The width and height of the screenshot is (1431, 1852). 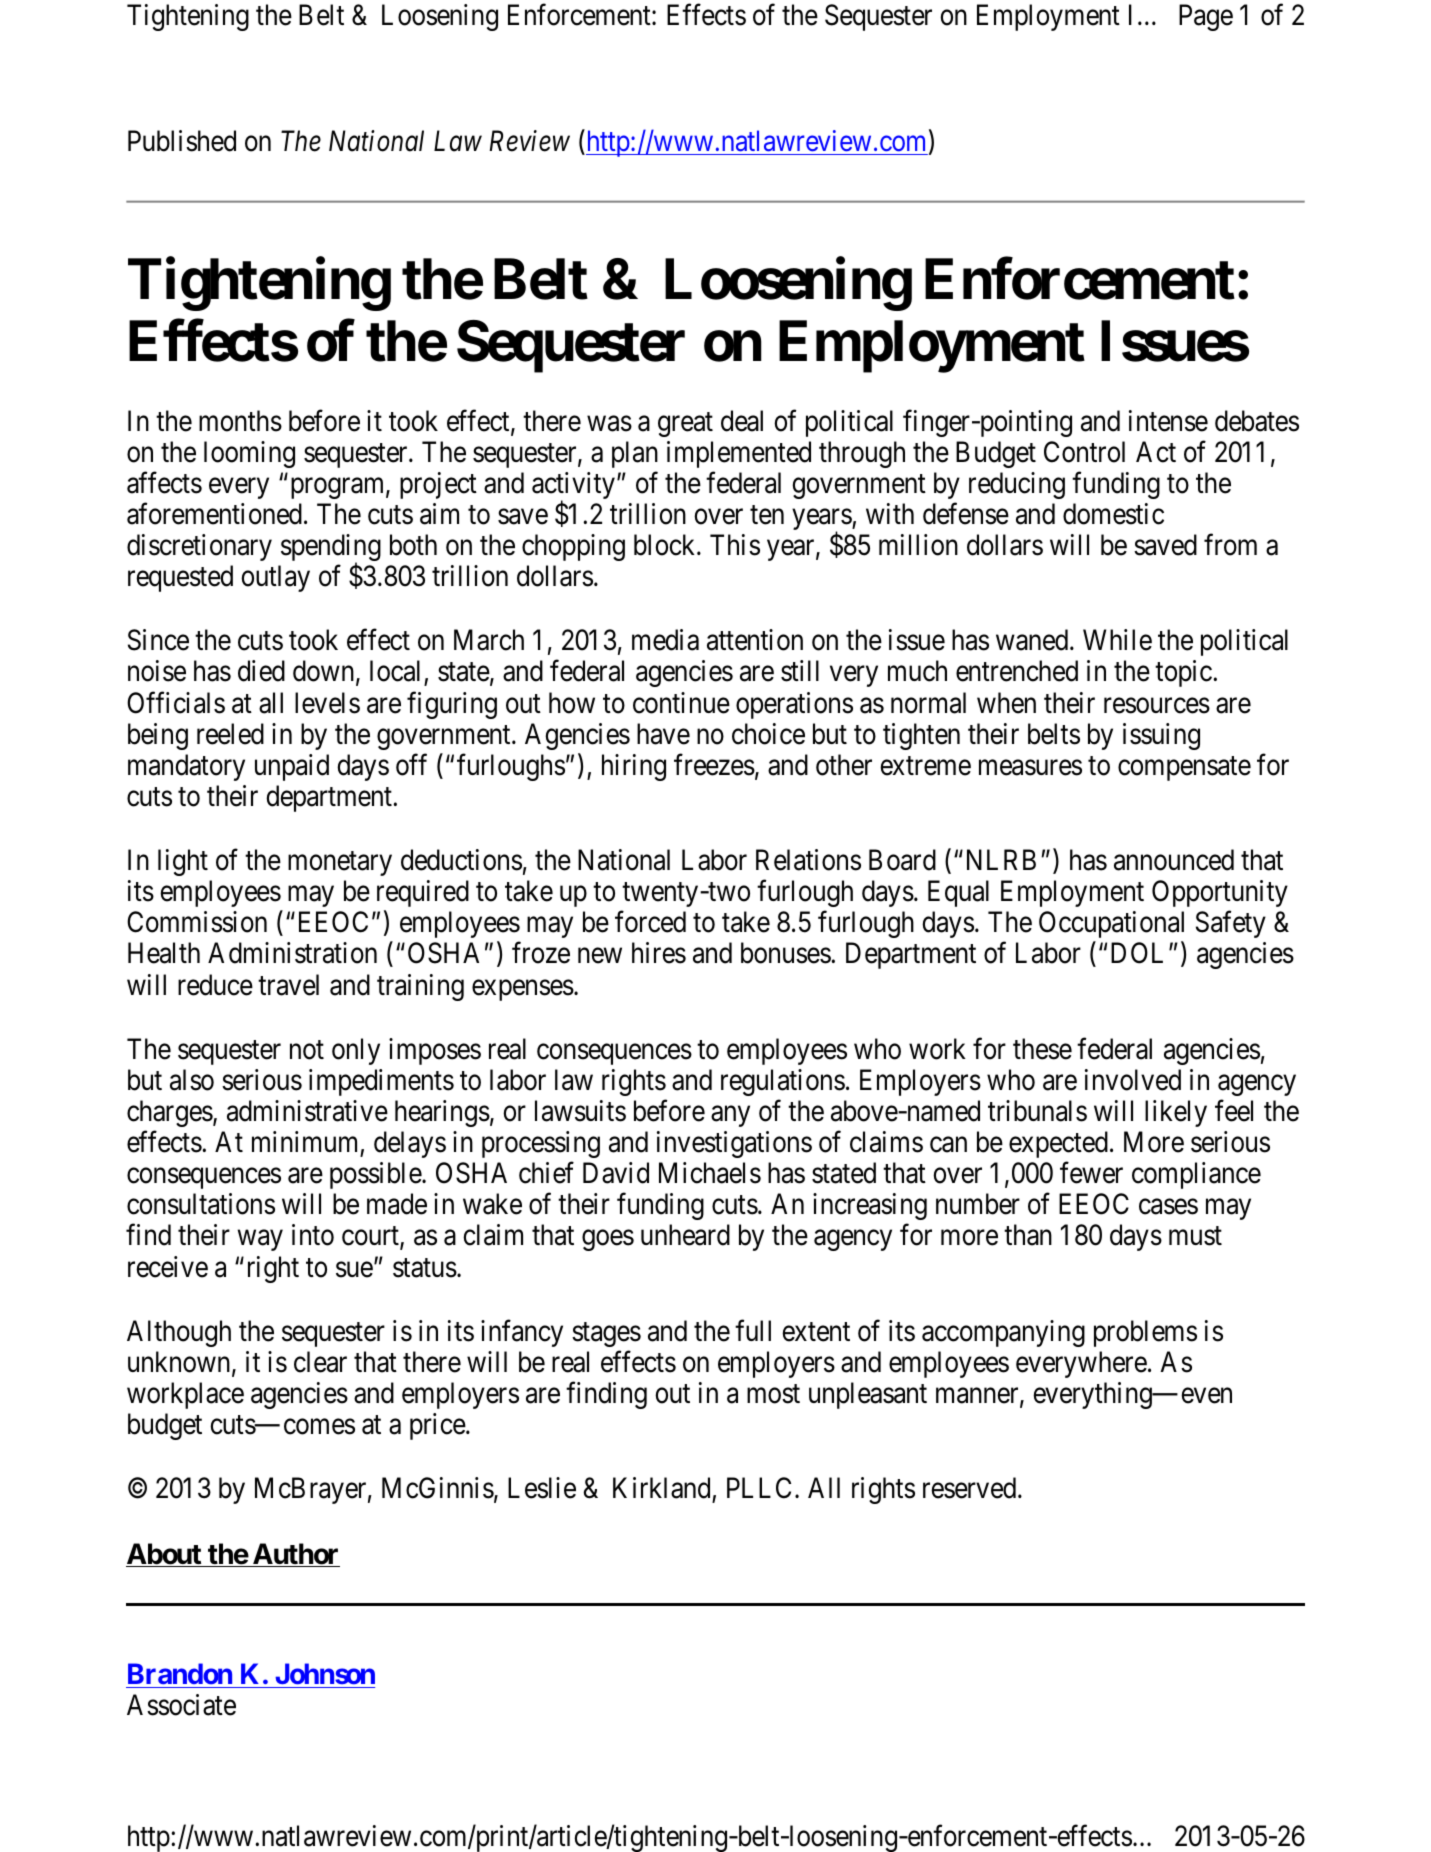 What do you see at coordinates (742, 421) in the screenshot?
I see `deal` at bounding box center [742, 421].
